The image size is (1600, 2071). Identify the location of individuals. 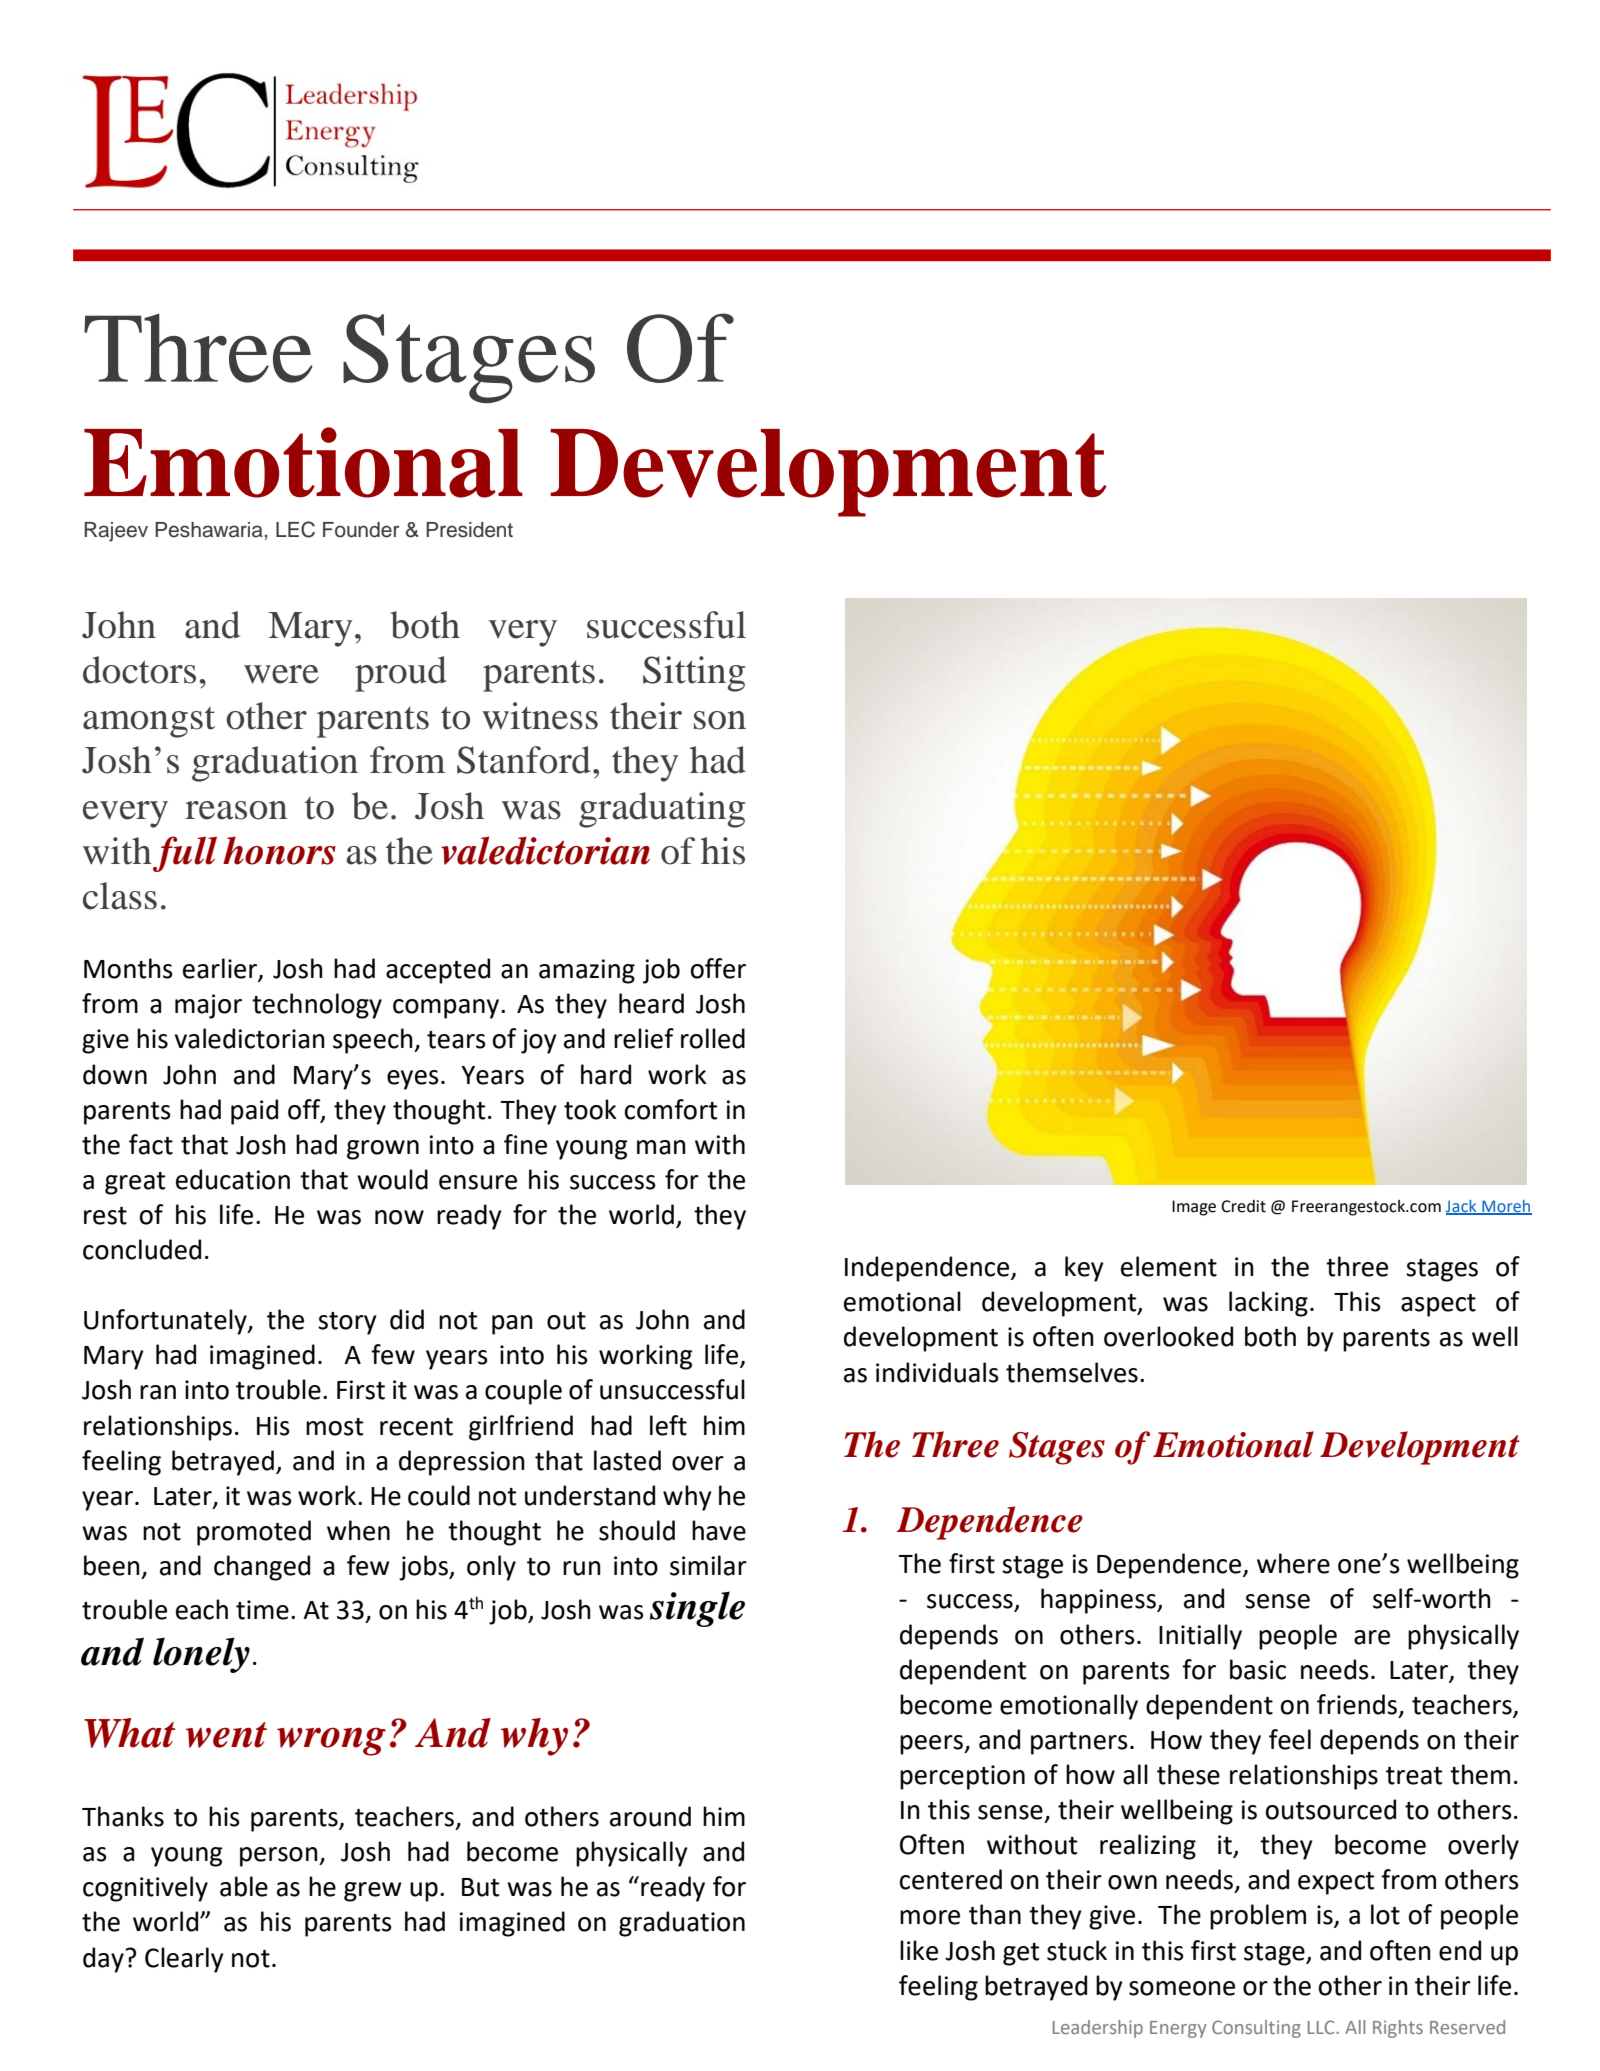
(937, 1372).
